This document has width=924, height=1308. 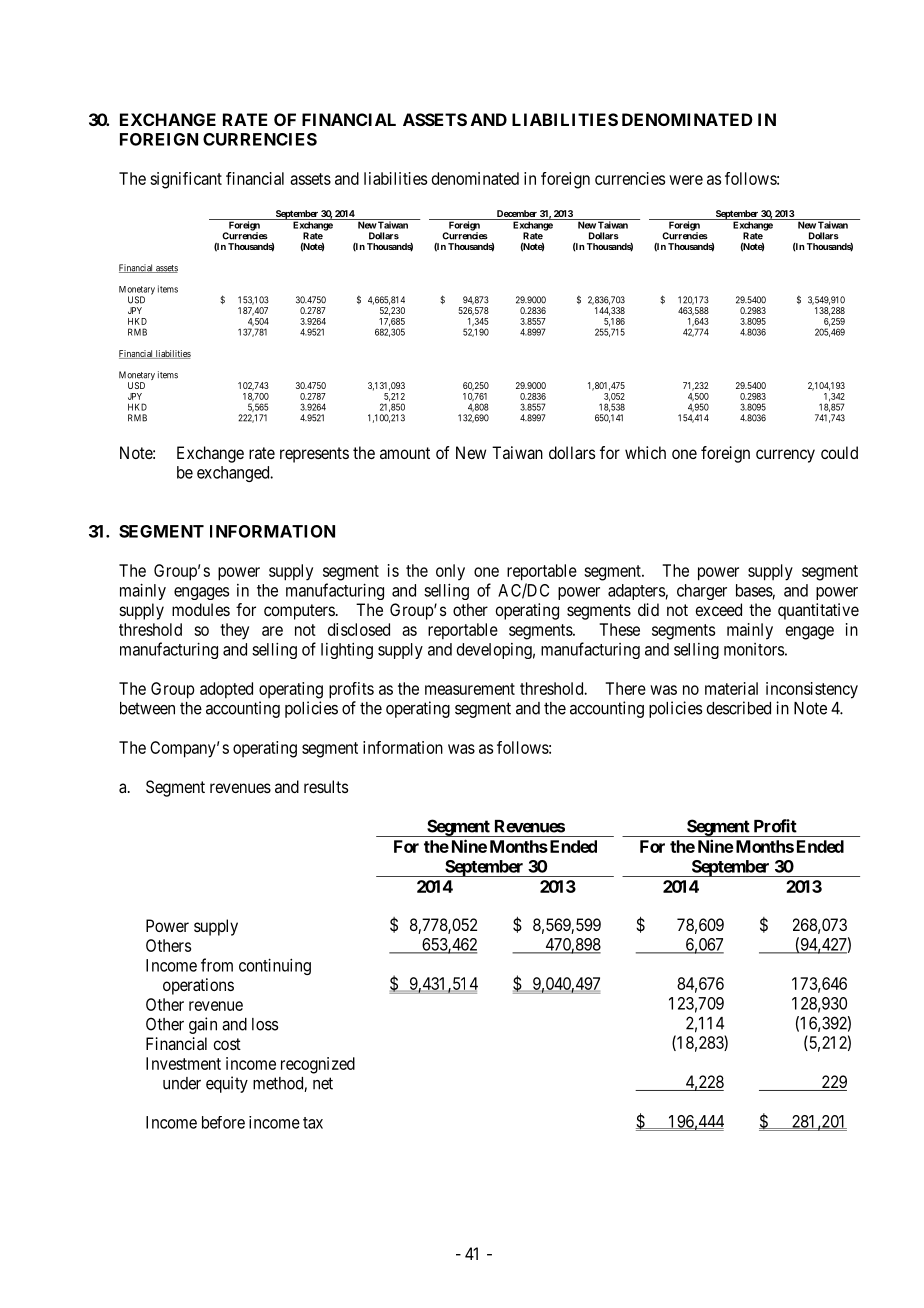 What do you see at coordinates (516, 215) in the document?
I see `December` at bounding box center [516, 215].
